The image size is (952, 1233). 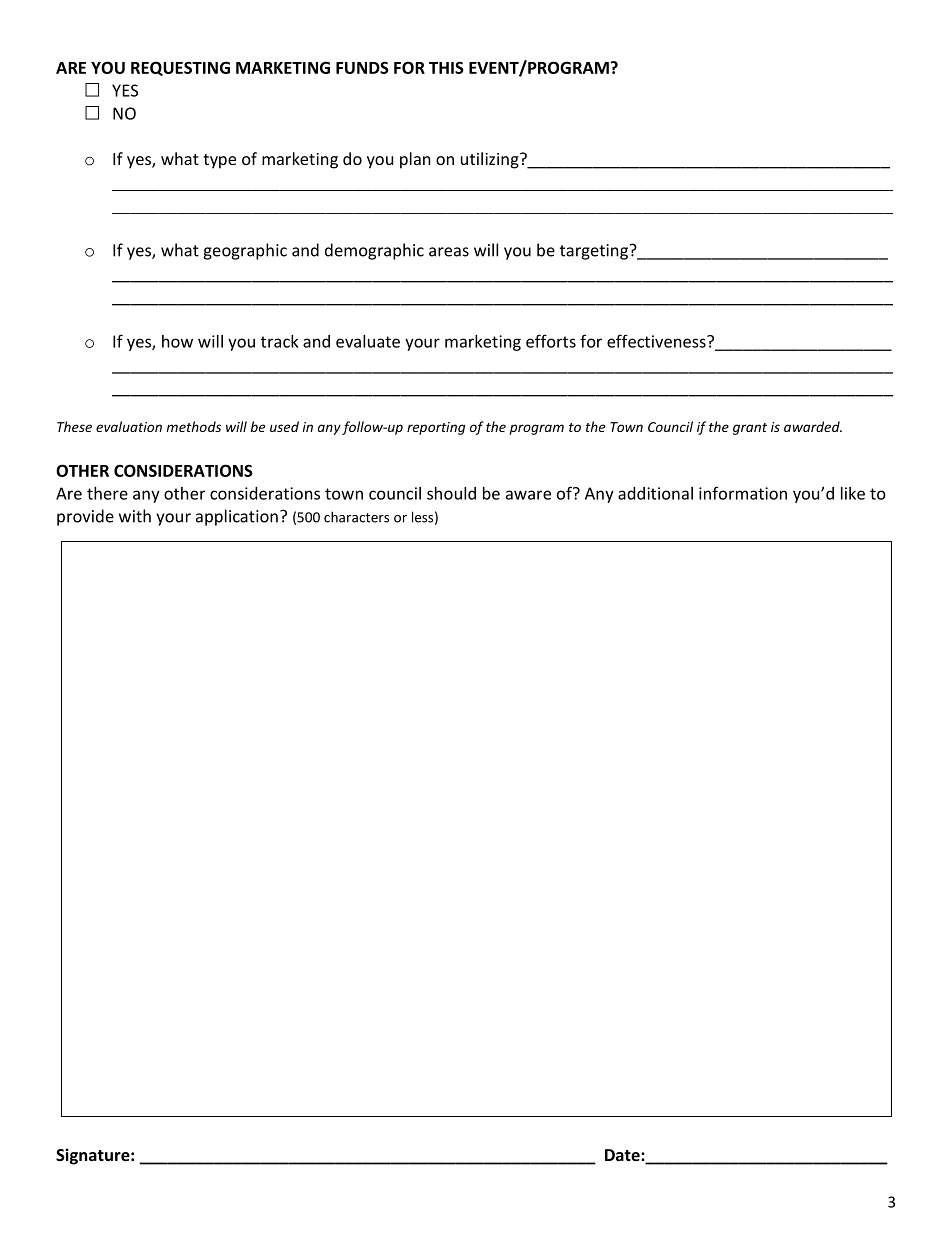 I want to click on type, so click(x=219, y=161).
